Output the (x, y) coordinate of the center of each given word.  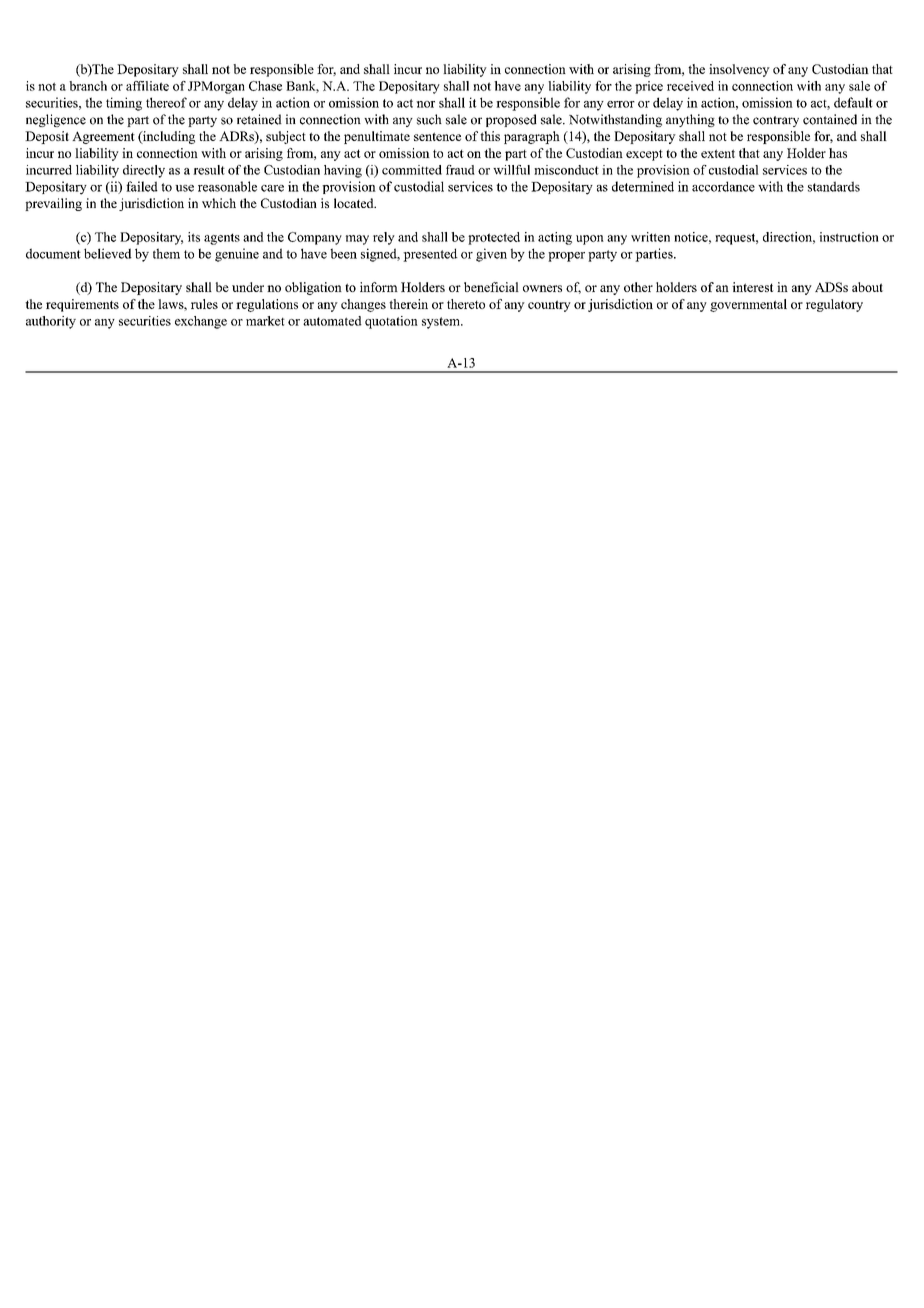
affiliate (147, 86)
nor (425, 104)
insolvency (739, 70)
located (355, 203)
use (184, 188)
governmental (748, 305)
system (442, 323)
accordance (723, 186)
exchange (201, 322)
